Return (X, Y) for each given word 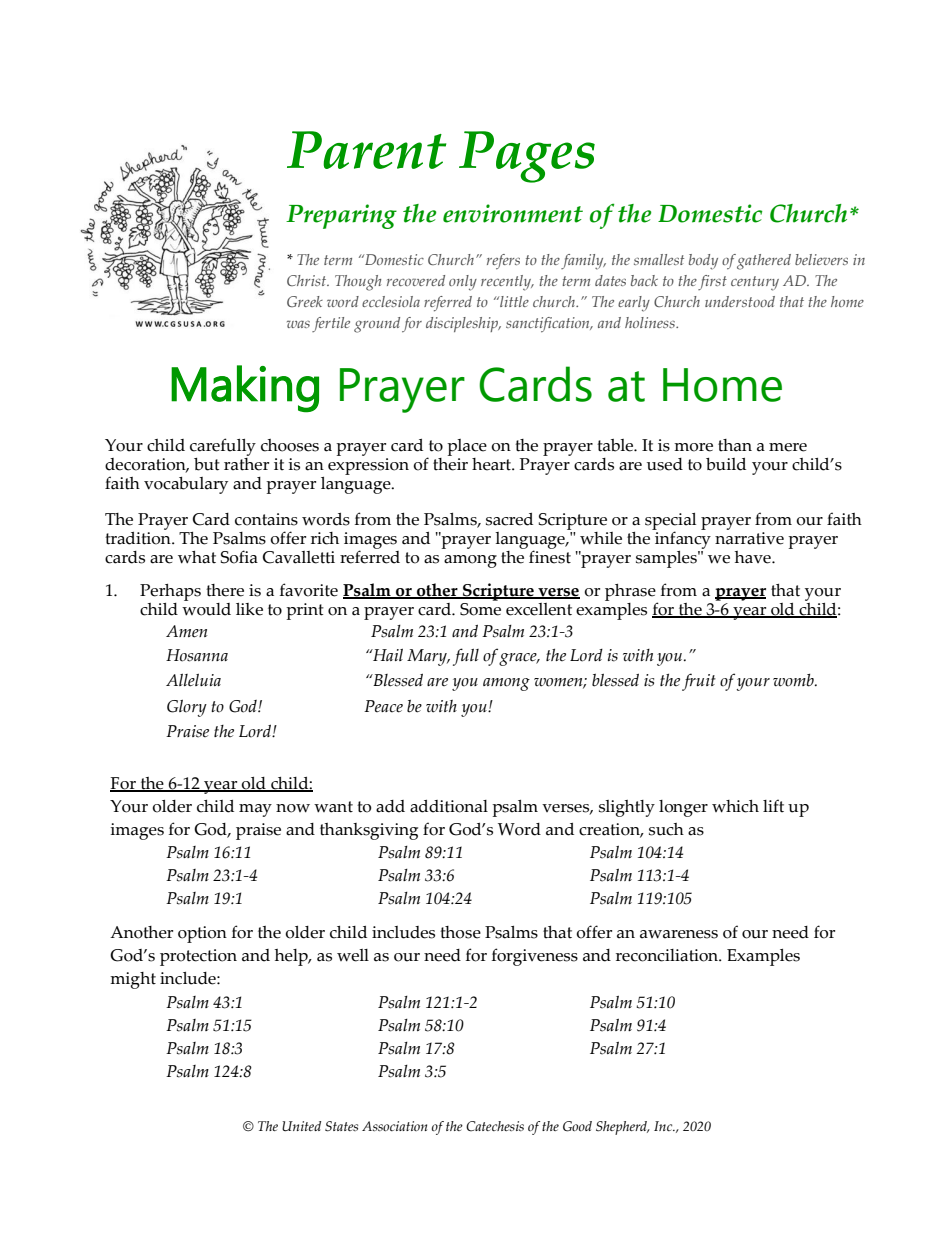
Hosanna (197, 655)
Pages (527, 157)
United (301, 1126)
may (255, 810)
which (735, 806)
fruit (699, 682)
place (467, 449)
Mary (428, 657)
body (703, 262)
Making (245, 389)
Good (577, 1126)
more (693, 447)
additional (449, 806)
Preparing (341, 216)
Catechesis (495, 1126)
